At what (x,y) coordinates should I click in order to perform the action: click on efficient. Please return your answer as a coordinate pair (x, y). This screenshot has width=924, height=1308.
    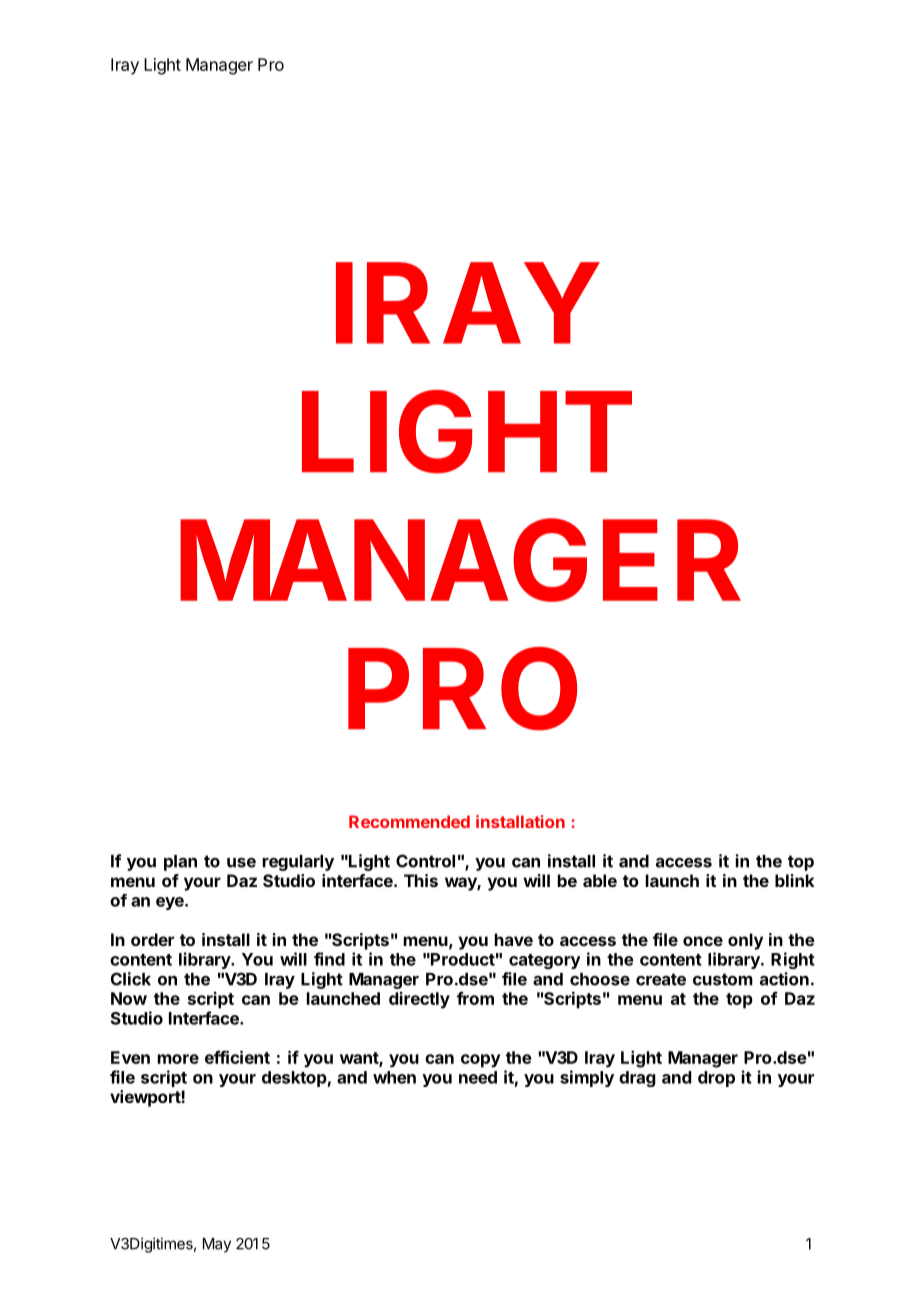
    Looking at the image, I should click on (237, 1057).
